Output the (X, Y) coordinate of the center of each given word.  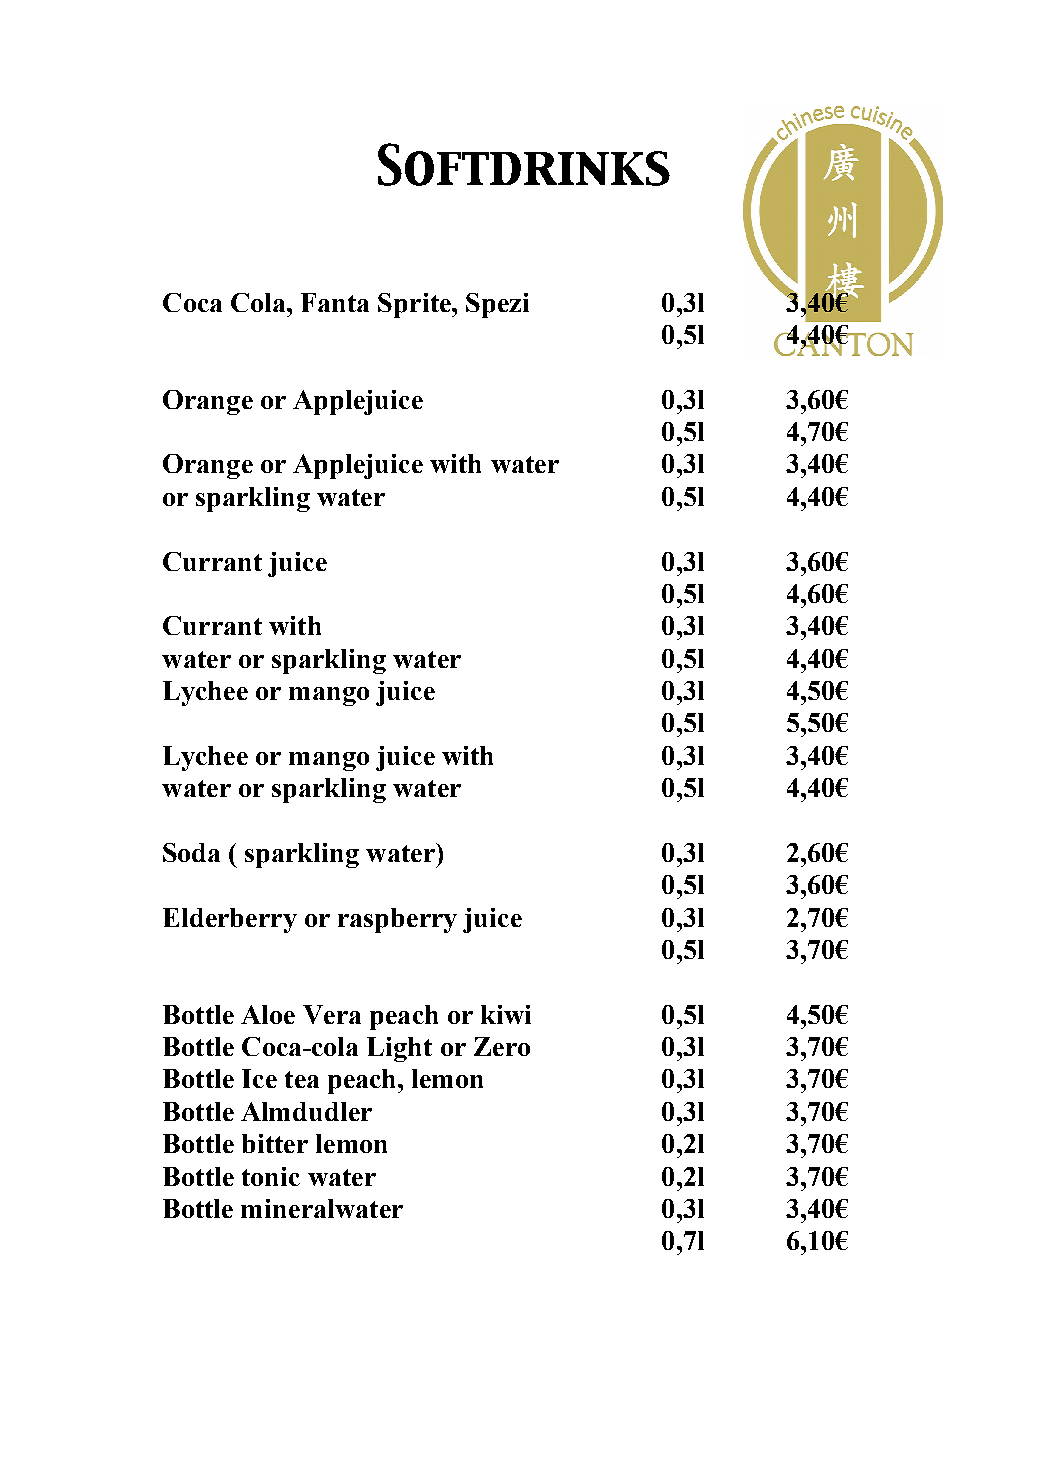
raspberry (397, 920)
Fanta (335, 302)
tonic (271, 1176)
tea (302, 1079)
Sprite (415, 305)
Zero (502, 1046)
